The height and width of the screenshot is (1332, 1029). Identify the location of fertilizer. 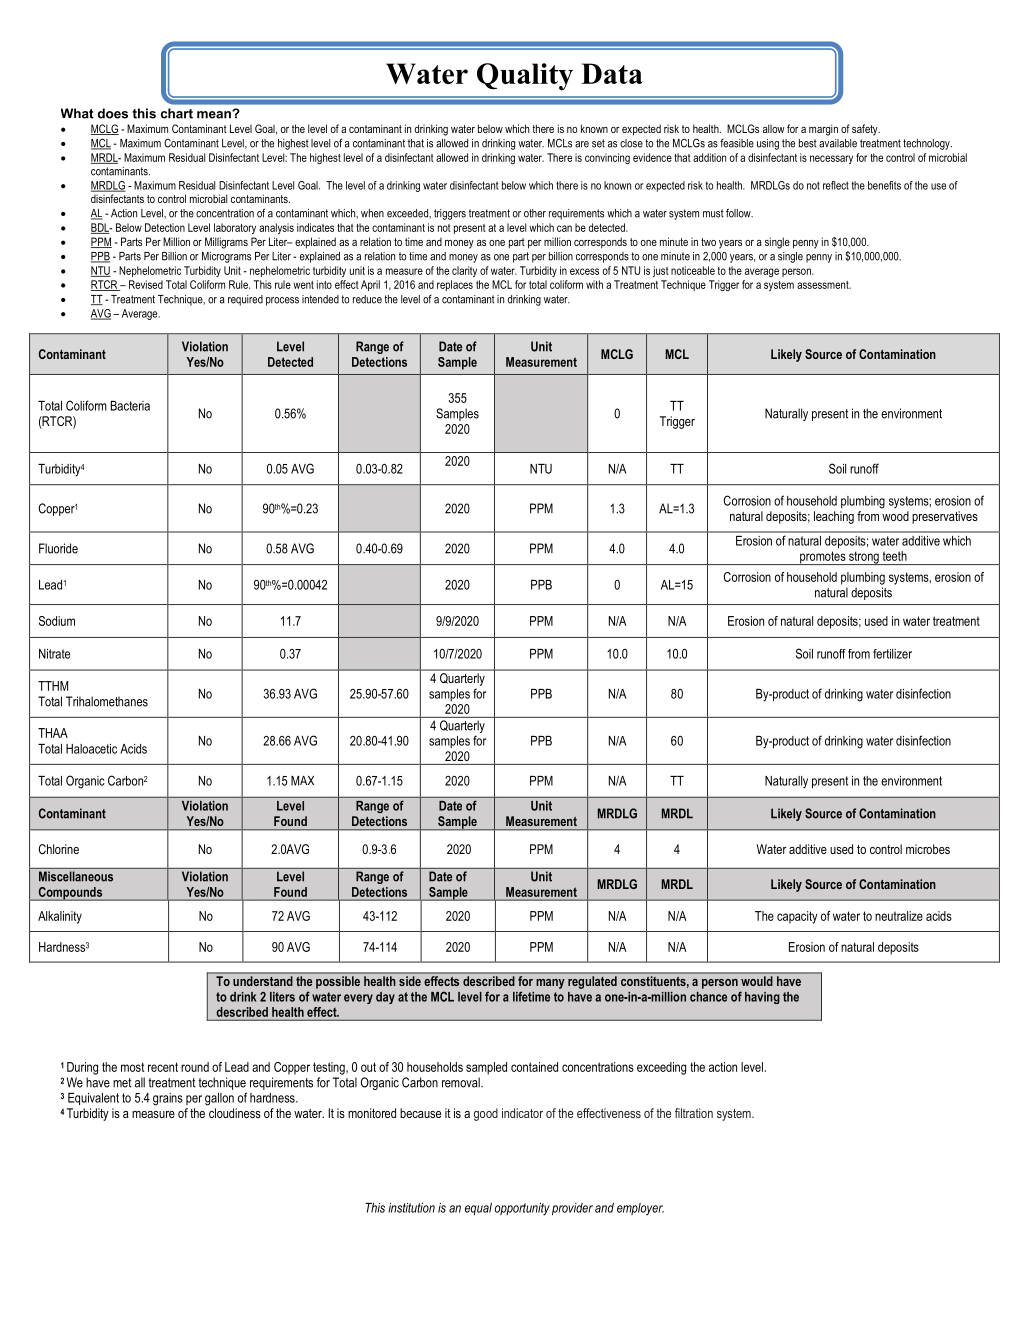
(892, 654).
